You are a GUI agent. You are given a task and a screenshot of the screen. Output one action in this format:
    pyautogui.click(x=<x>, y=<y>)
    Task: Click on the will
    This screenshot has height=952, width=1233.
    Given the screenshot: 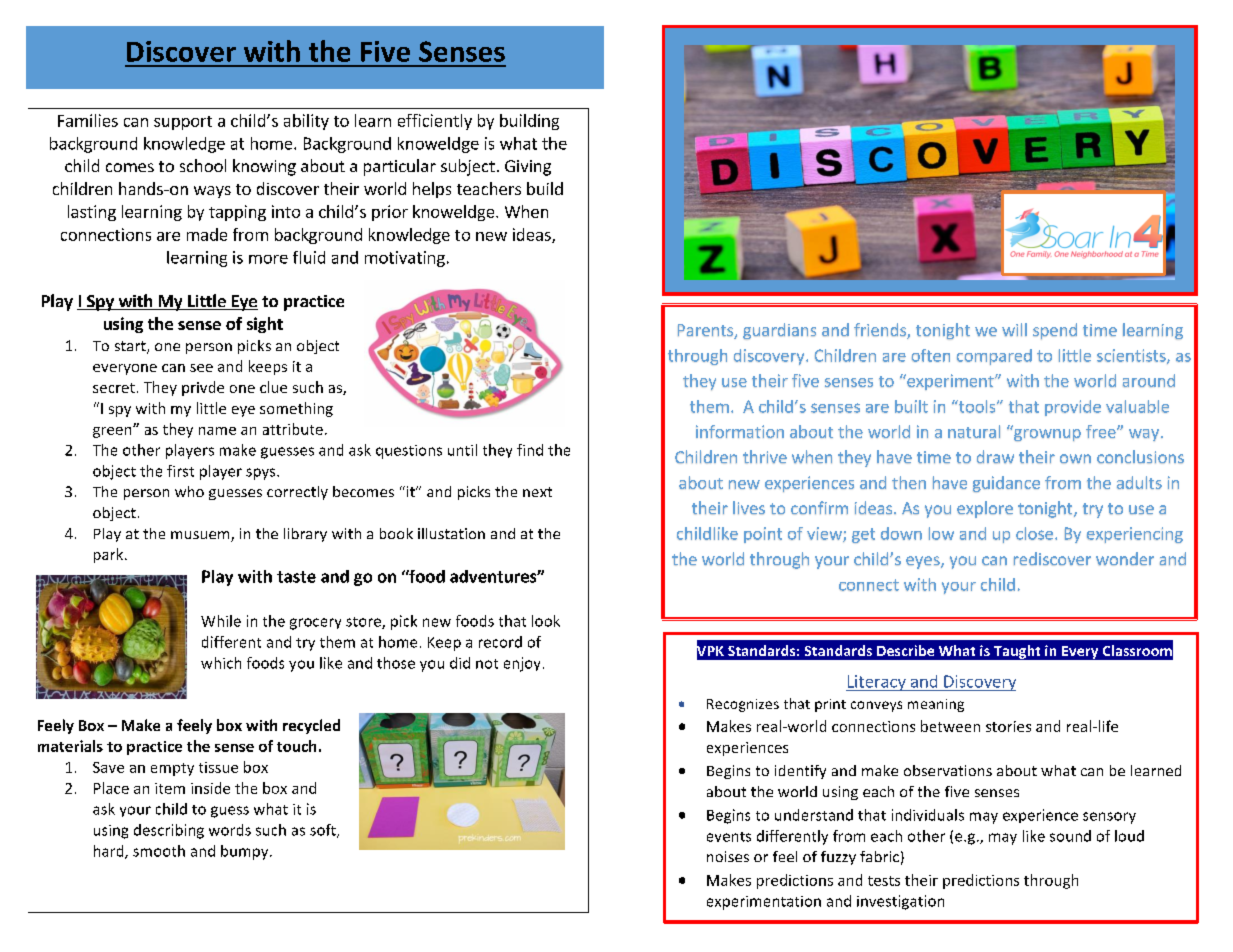 What is the action you would take?
    pyautogui.click(x=1014, y=329)
